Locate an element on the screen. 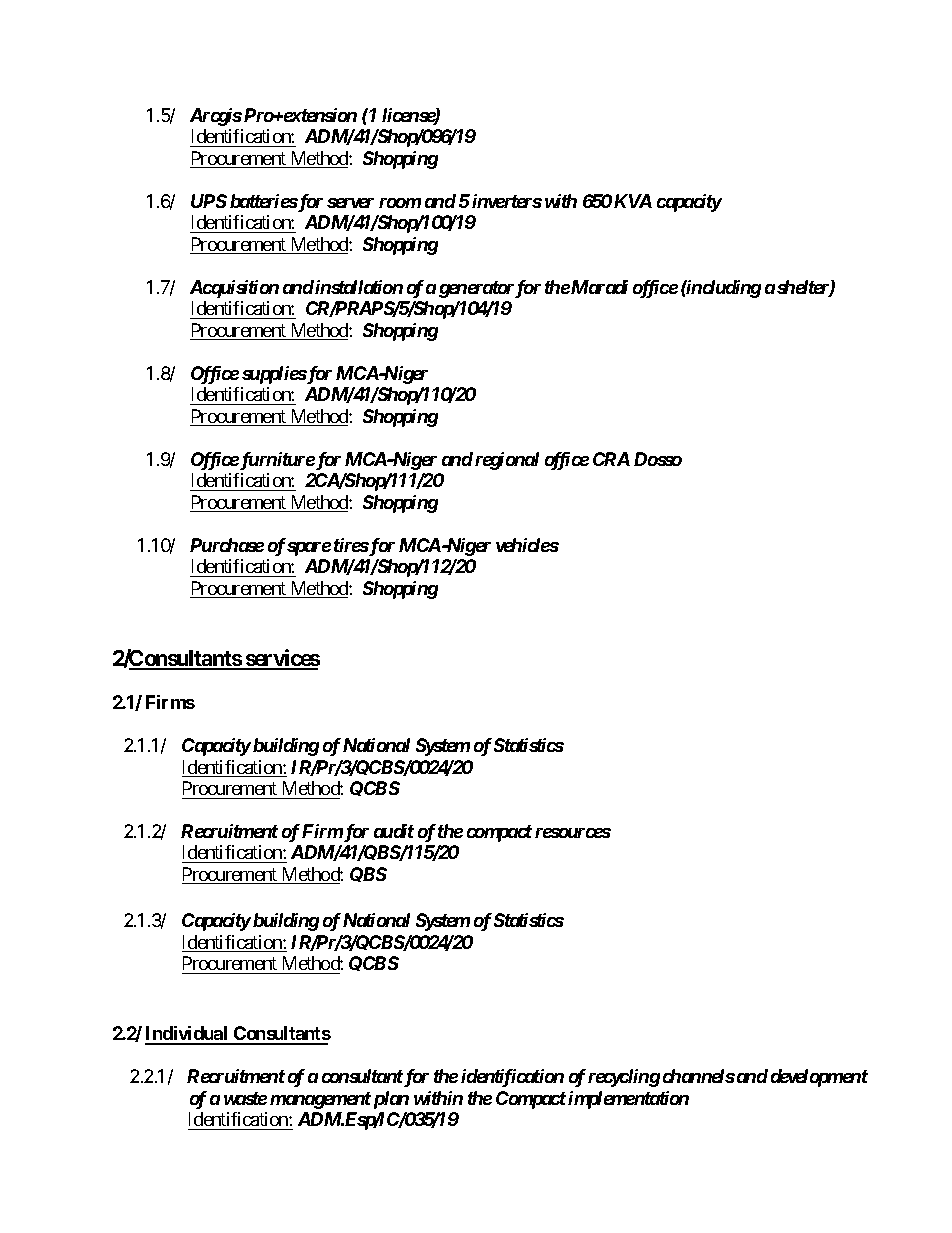  development is located at coordinates (817, 1078).
